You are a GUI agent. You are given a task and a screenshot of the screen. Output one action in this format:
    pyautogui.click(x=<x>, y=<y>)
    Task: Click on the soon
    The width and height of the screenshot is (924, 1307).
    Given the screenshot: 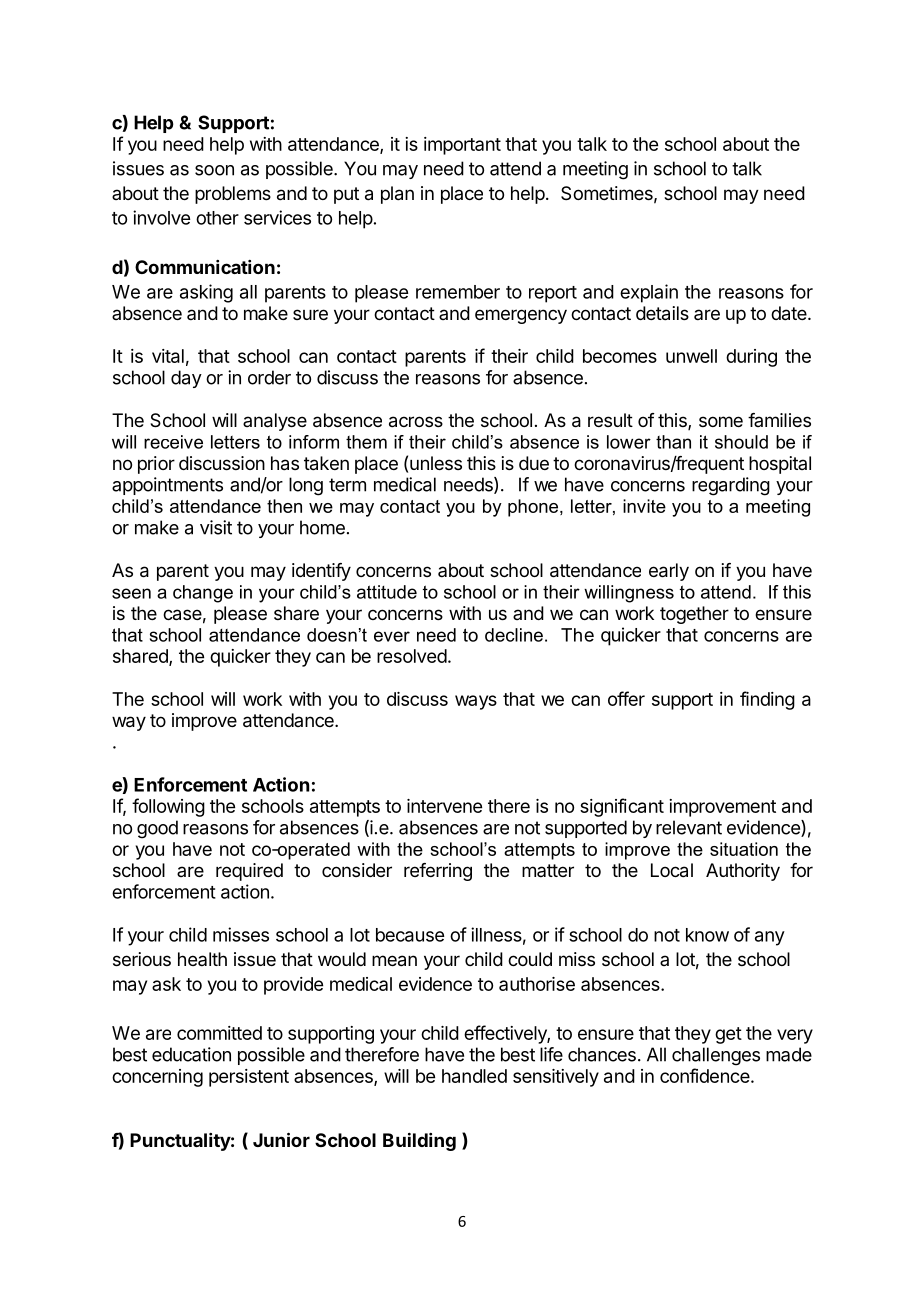 What is the action you would take?
    pyautogui.click(x=214, y=170)
